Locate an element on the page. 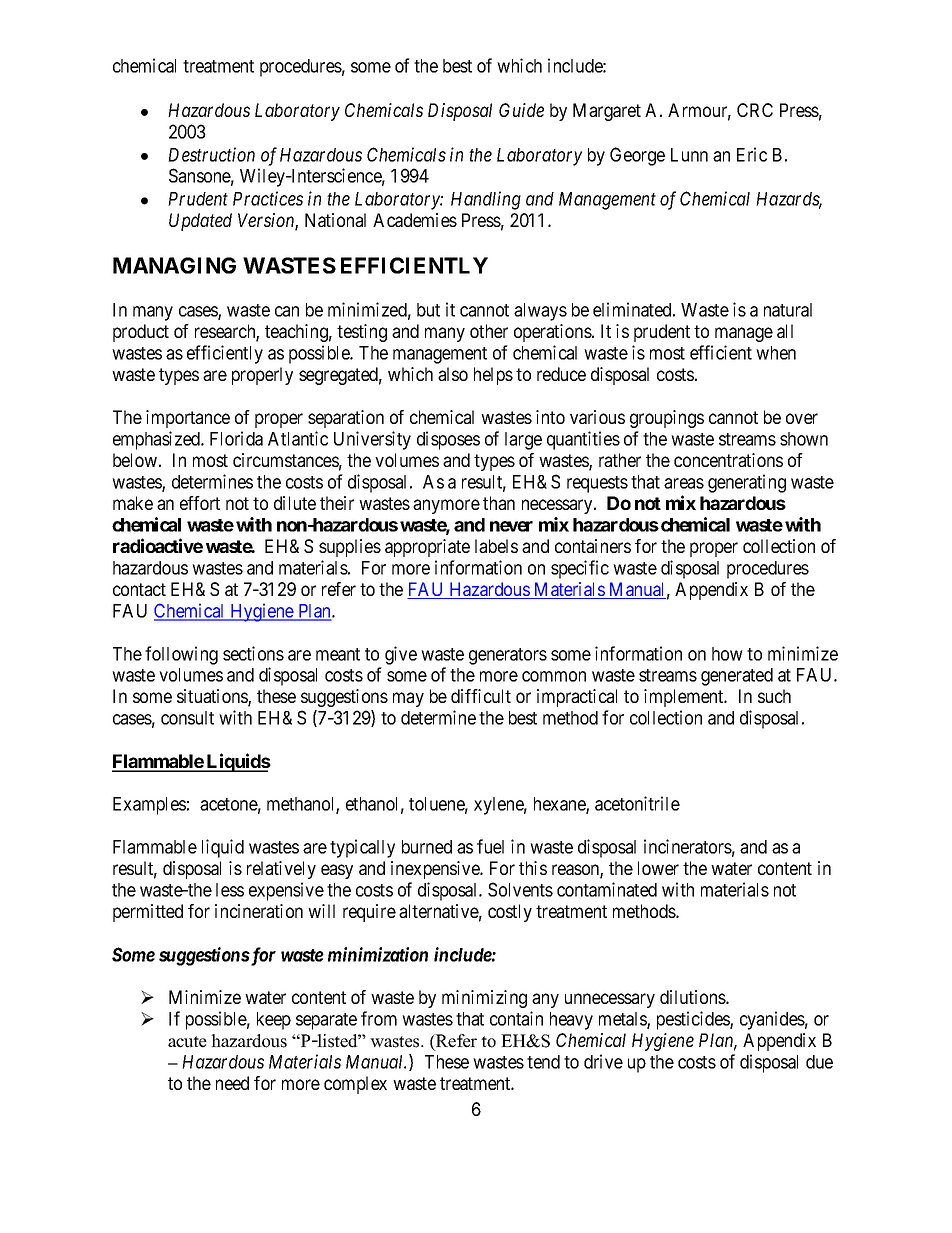 Image resolution: width=952 pixels, height=1233 pixels. Destruction is located at coordinates (211, 154).
